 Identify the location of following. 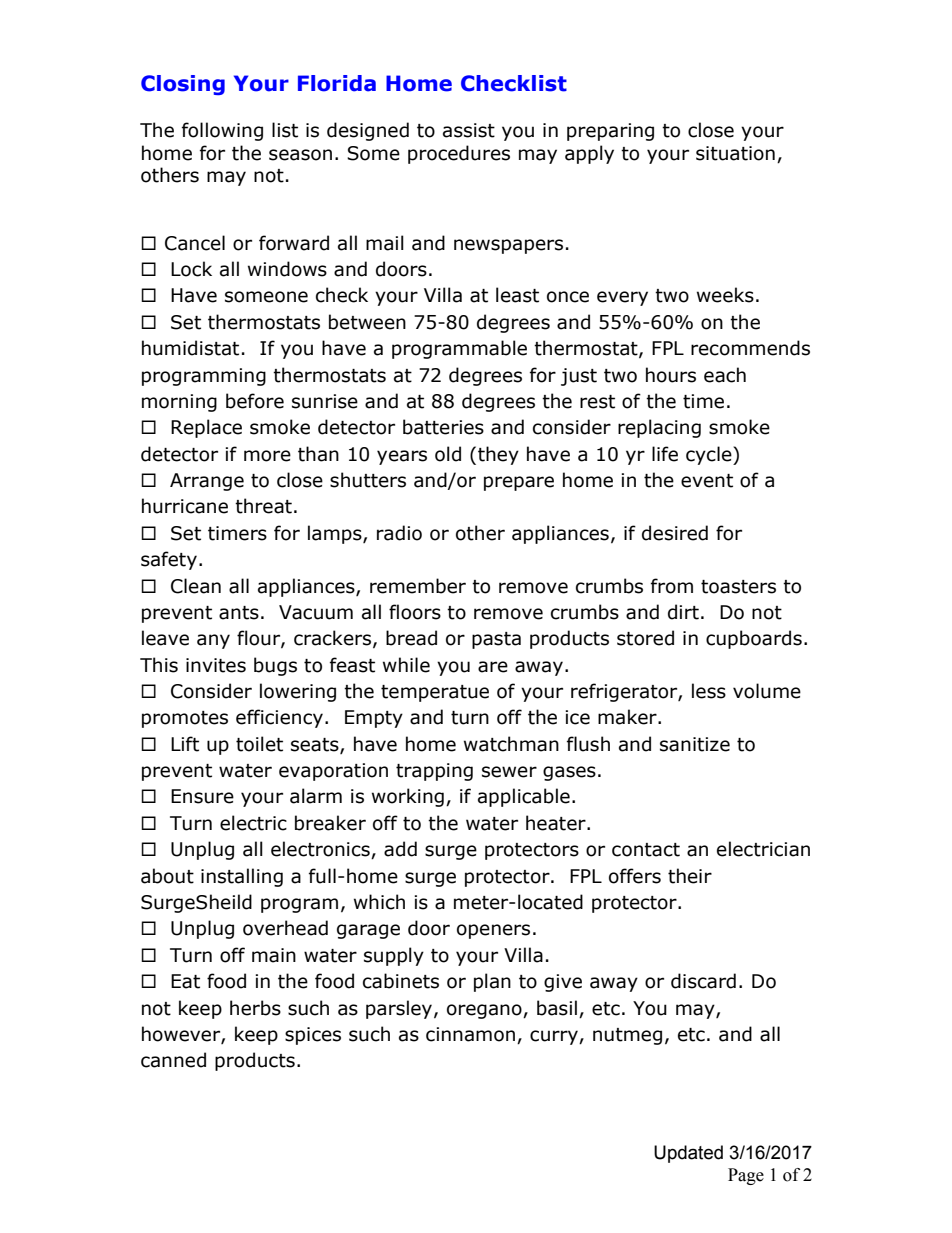
(222, 131).
